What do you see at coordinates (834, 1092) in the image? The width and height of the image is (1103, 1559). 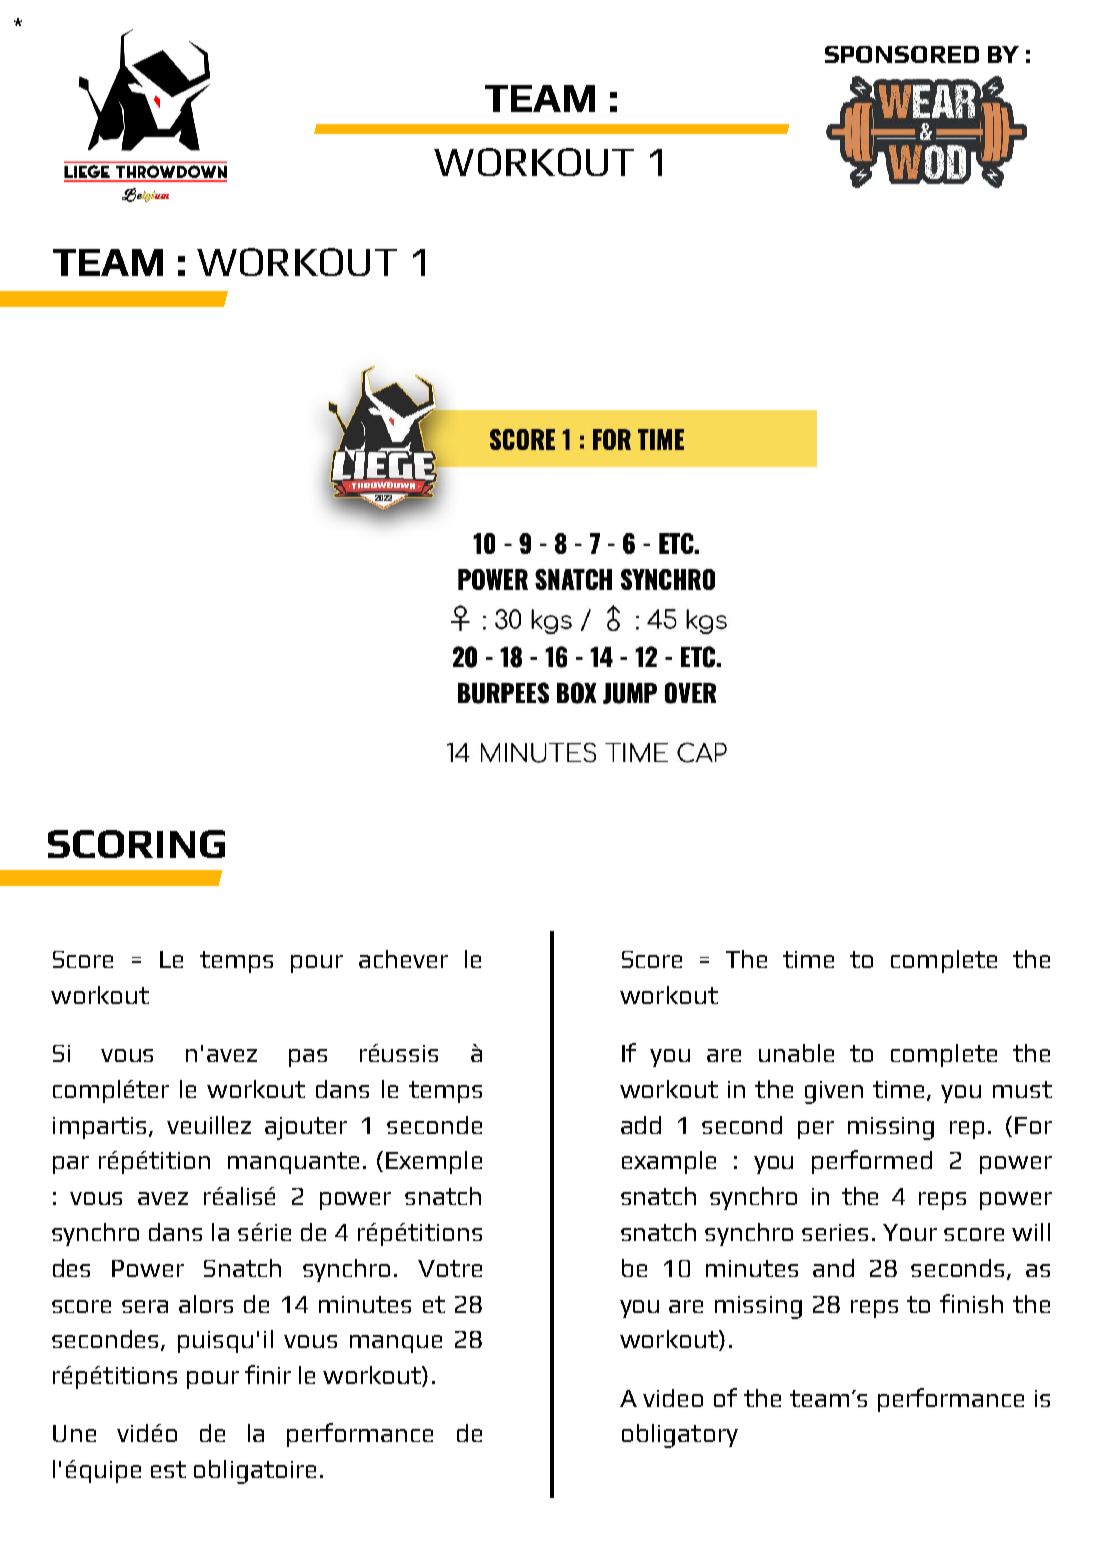 I see `given` at bounding box center [834, 1092].
